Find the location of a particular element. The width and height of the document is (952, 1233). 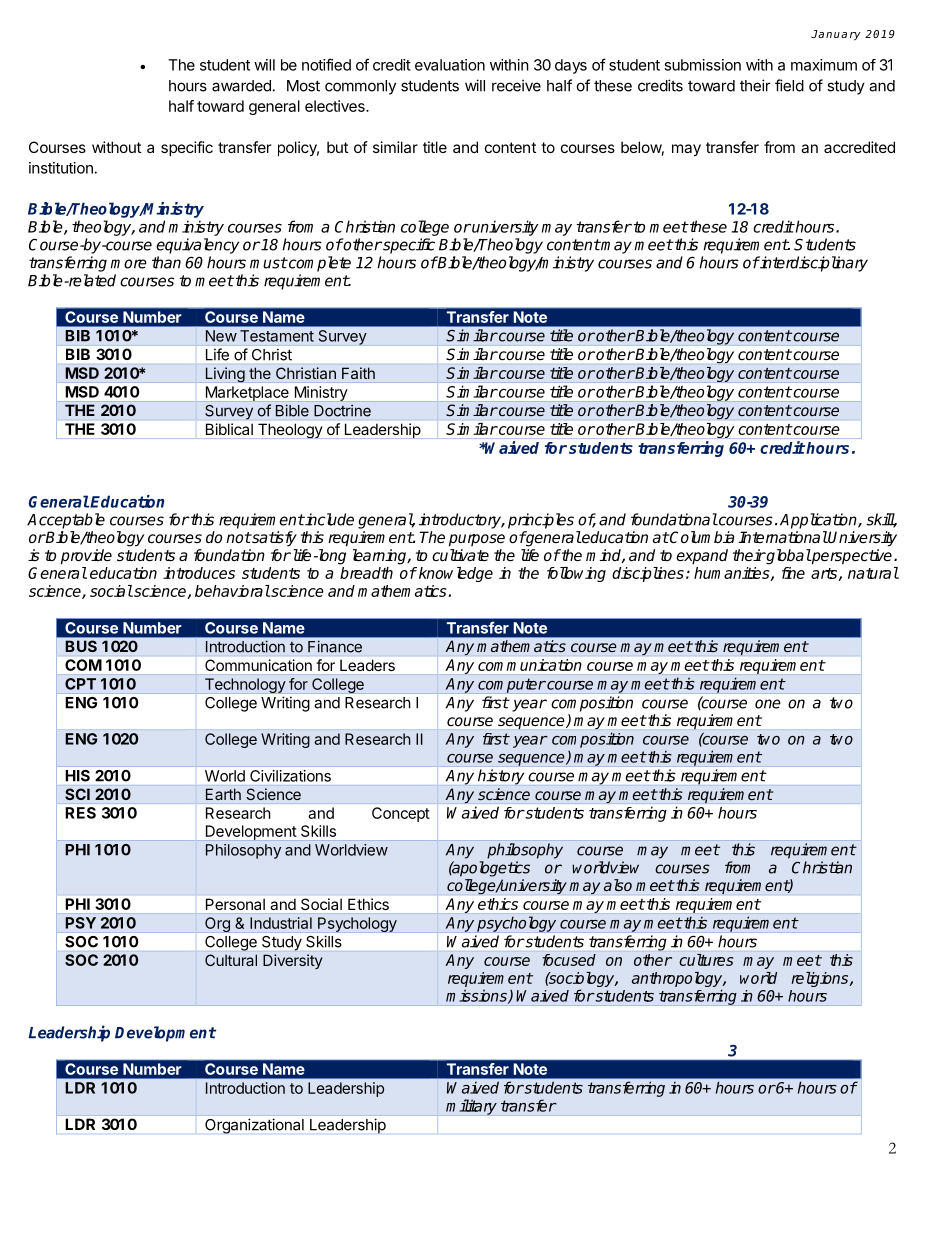

religions is located at coordinates (821, 979).
